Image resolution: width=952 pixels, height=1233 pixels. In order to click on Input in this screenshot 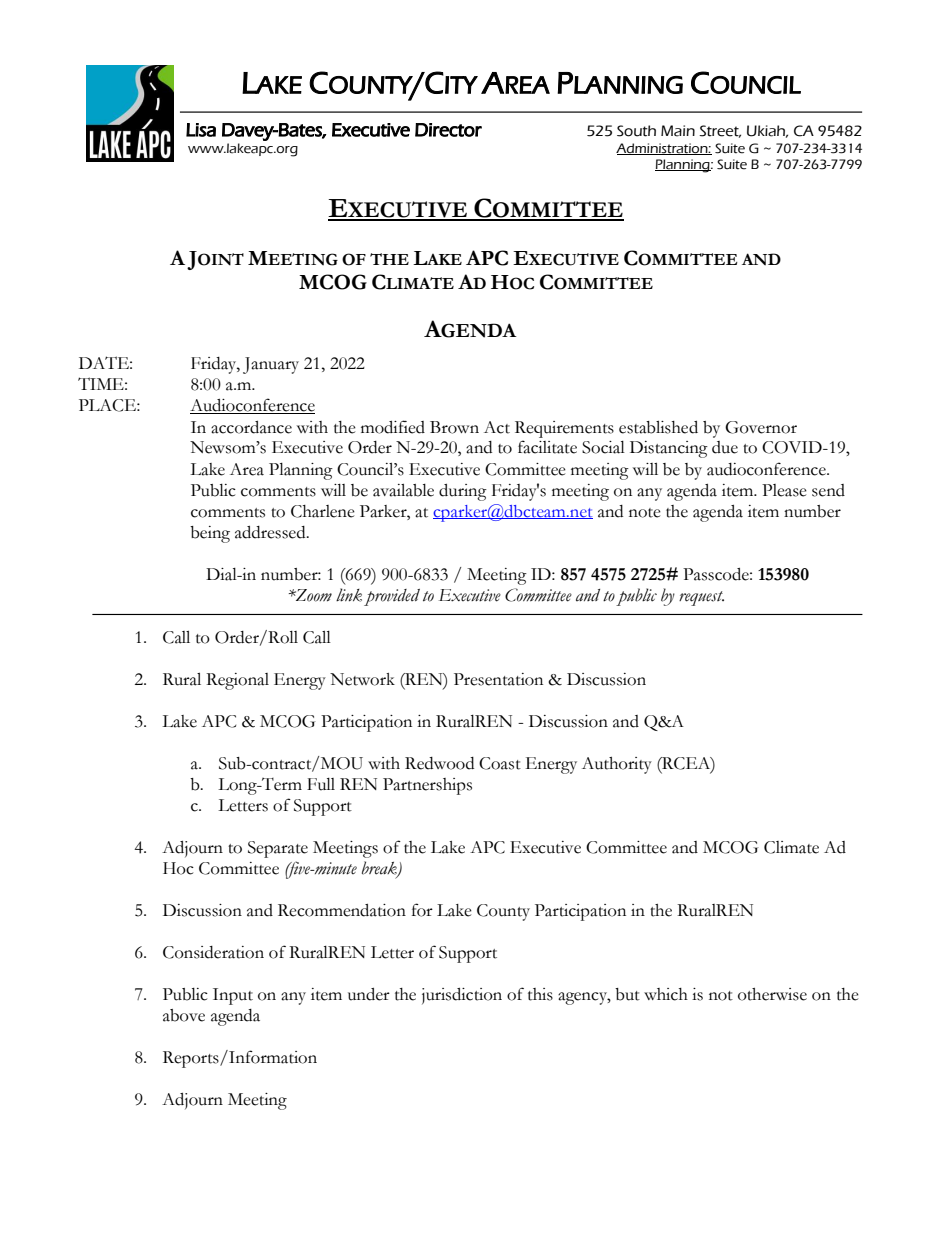, I will do `click(233, 996)`.
